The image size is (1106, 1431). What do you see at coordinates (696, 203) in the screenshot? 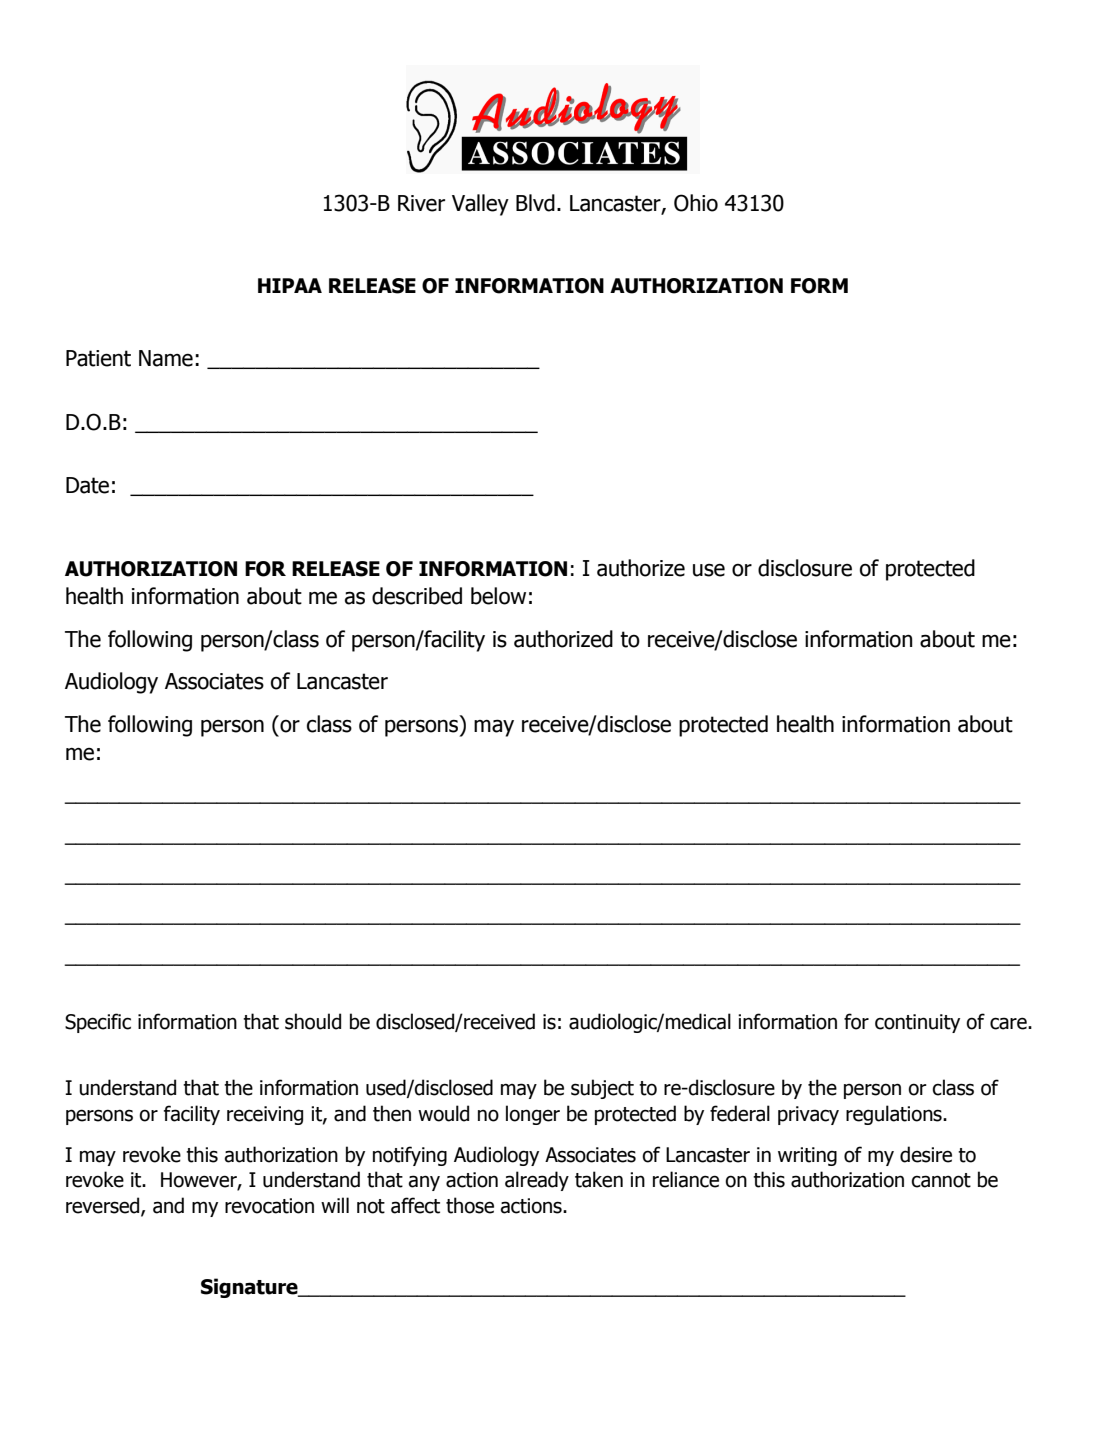
I see `Ohio` at bounding box center [696, 203].
